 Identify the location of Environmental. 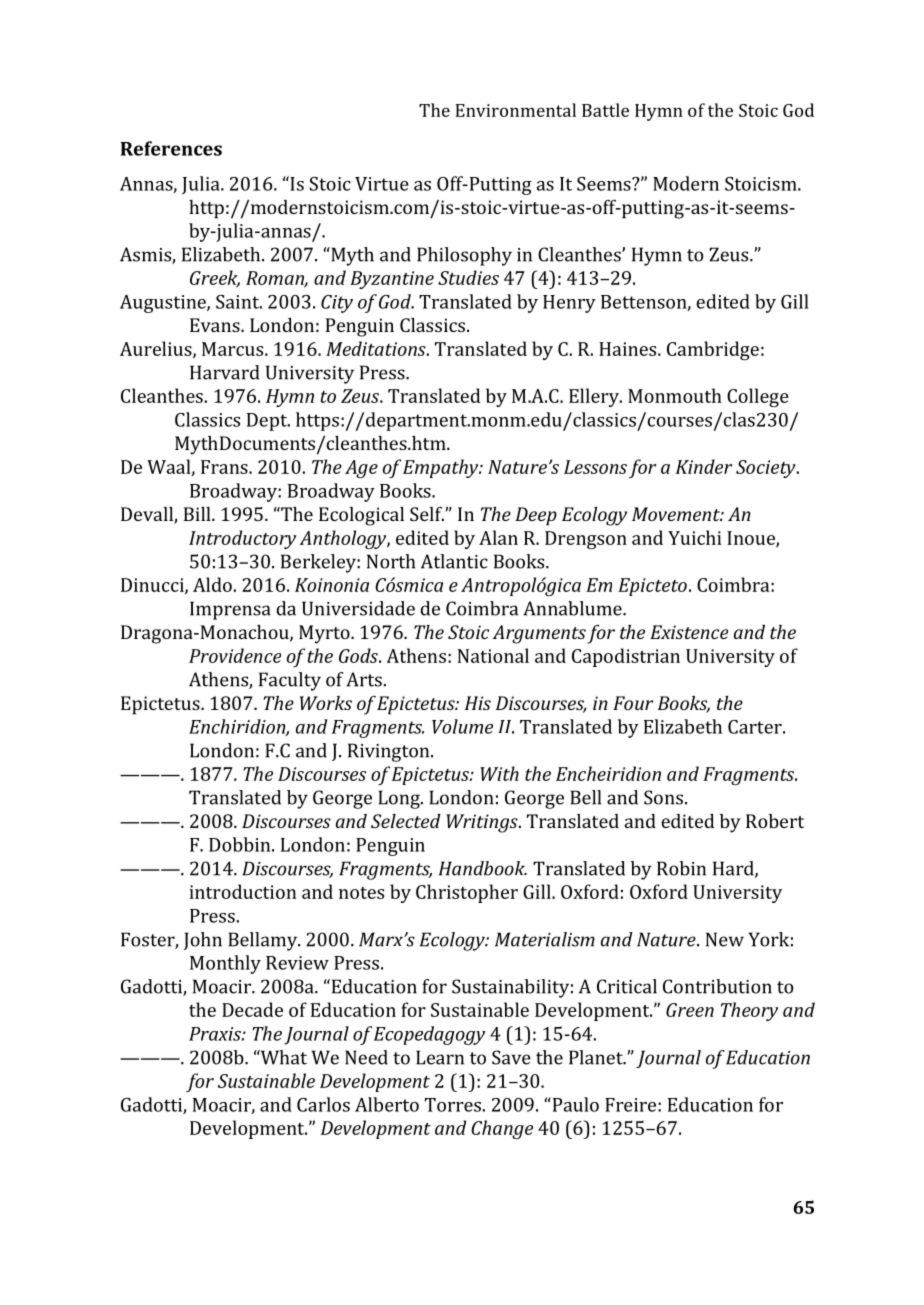
(515, 110).
